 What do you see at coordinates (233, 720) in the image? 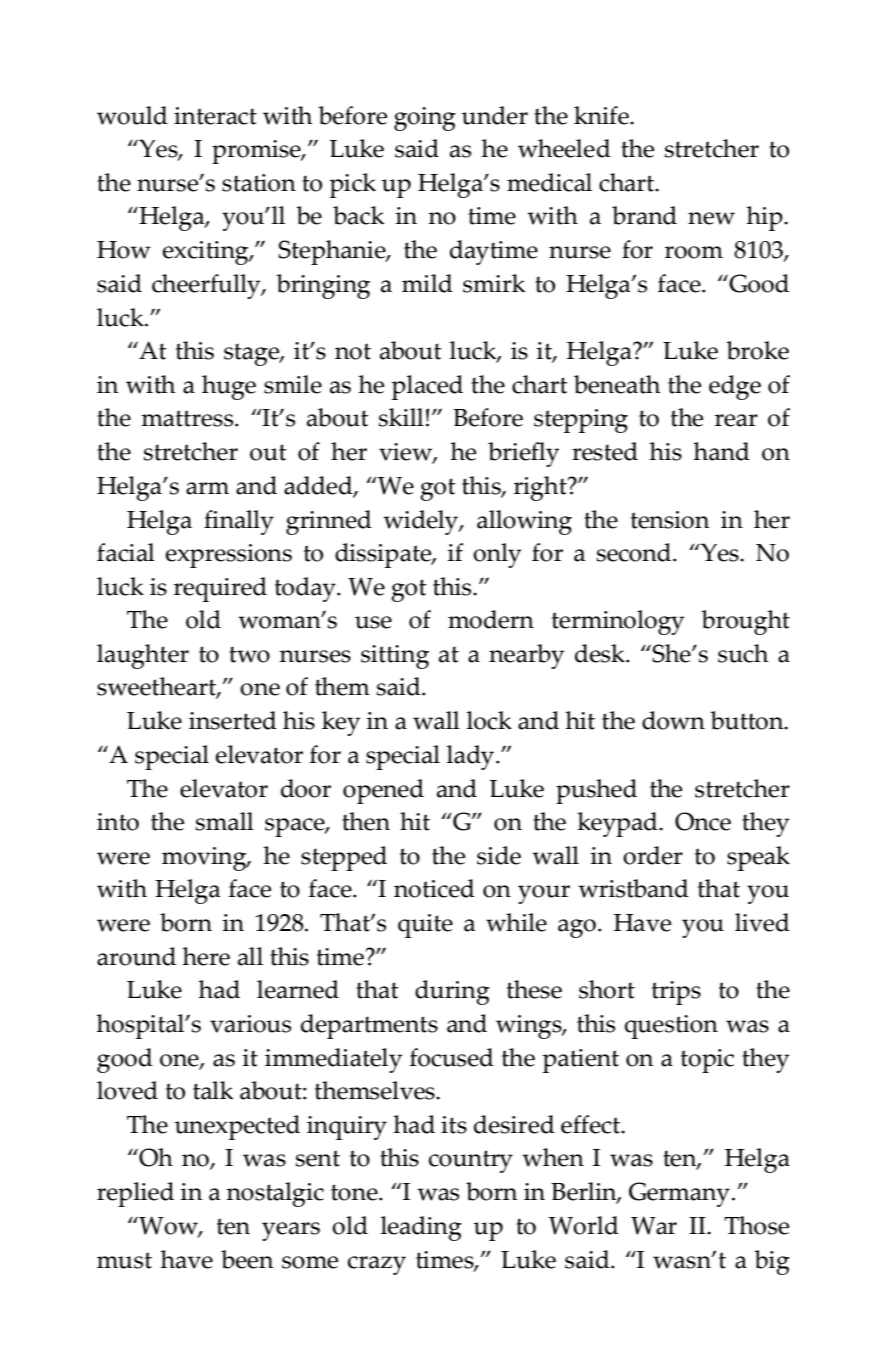
I see `inserted` at bounding box center [233, 720].
